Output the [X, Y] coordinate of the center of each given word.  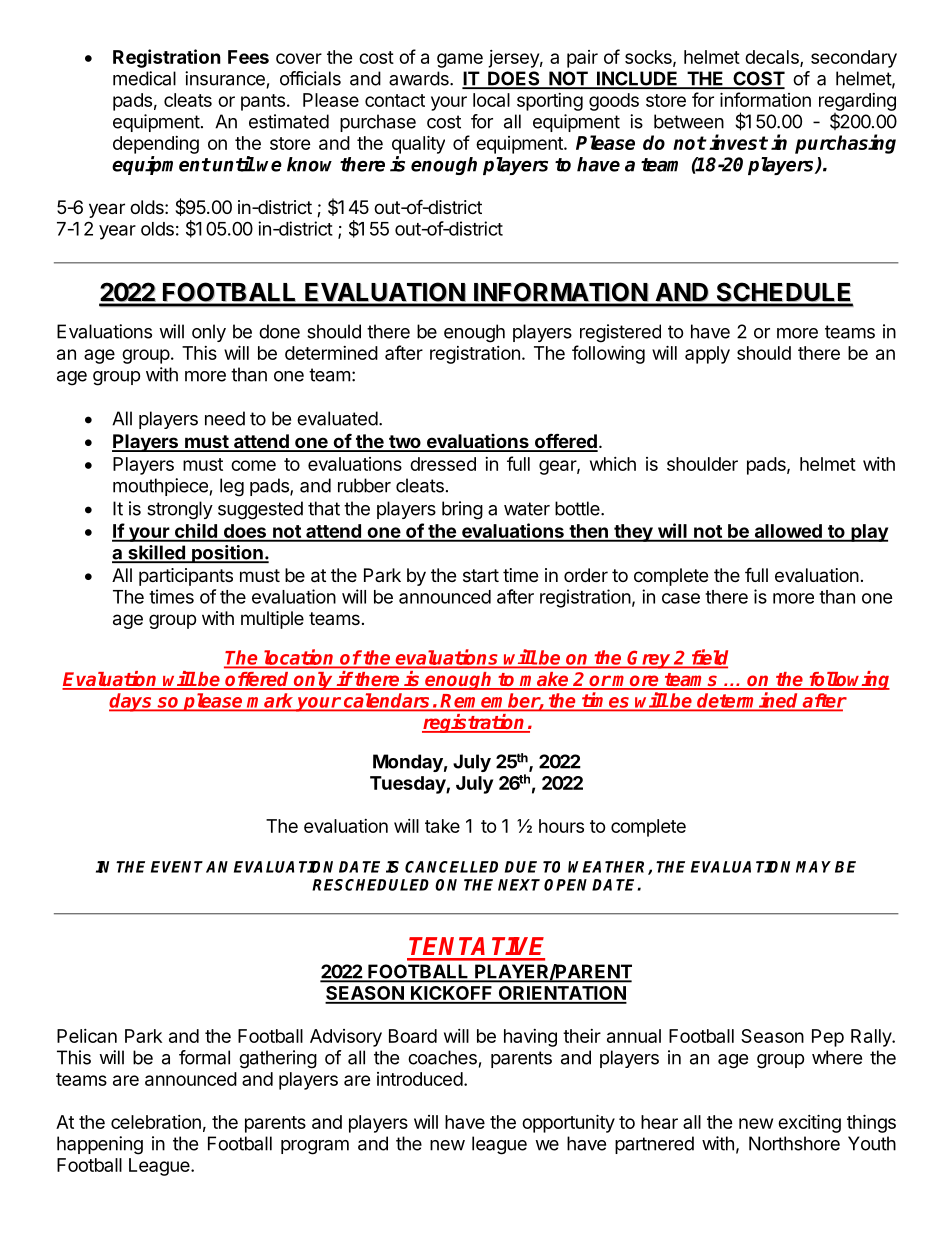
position [227, 554]
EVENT [177, 867]
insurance [225, 78]
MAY [813, 867]
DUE [521, 867]
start [481, 576]
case [681, 598]
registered [620, 333]
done [279, 331]
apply [707, 355]
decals [773, 58]
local [491, 100]
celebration [156, 1122]
